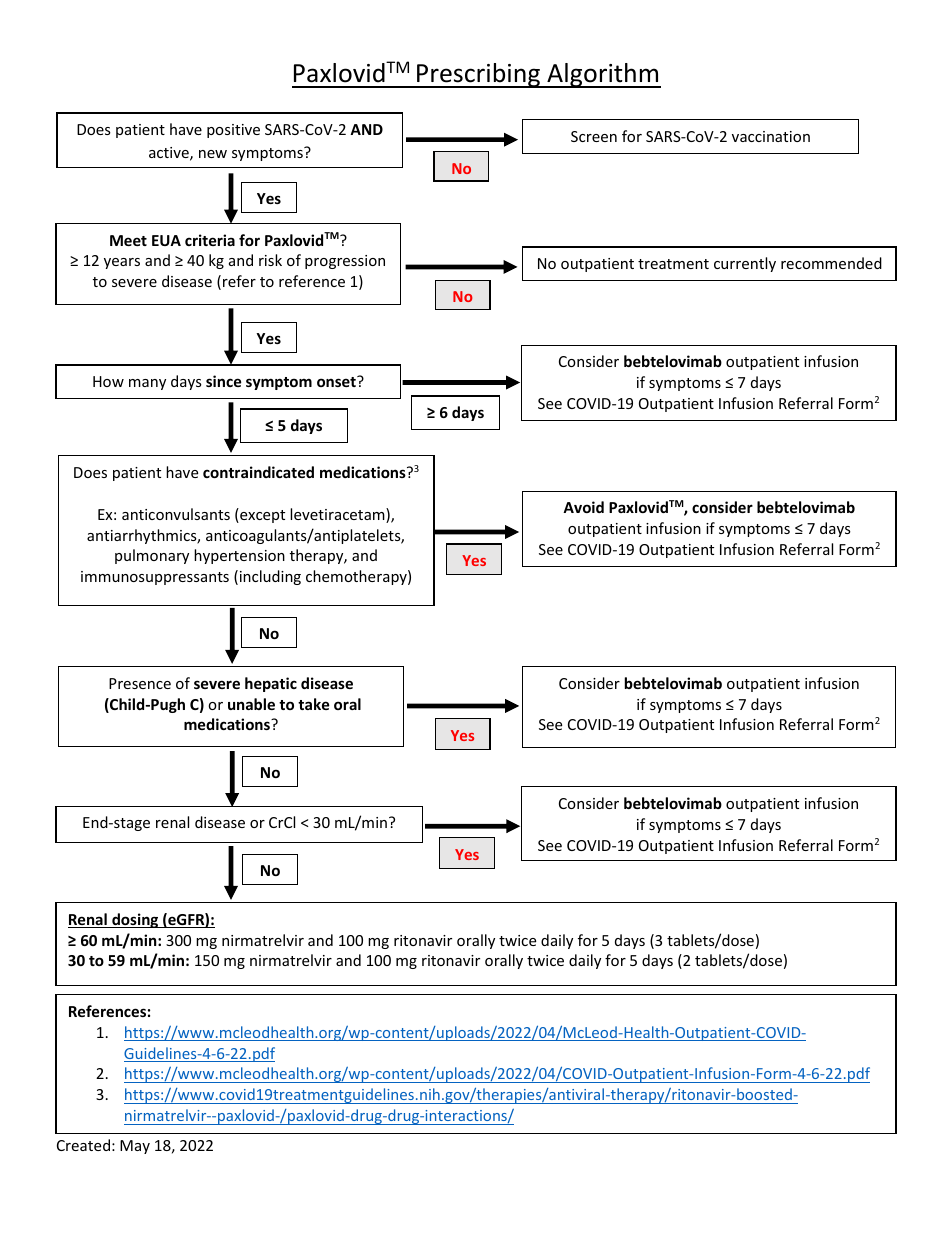  Describe the element at coordinates (83, 1145) in the page. I see `Created` at that location.
